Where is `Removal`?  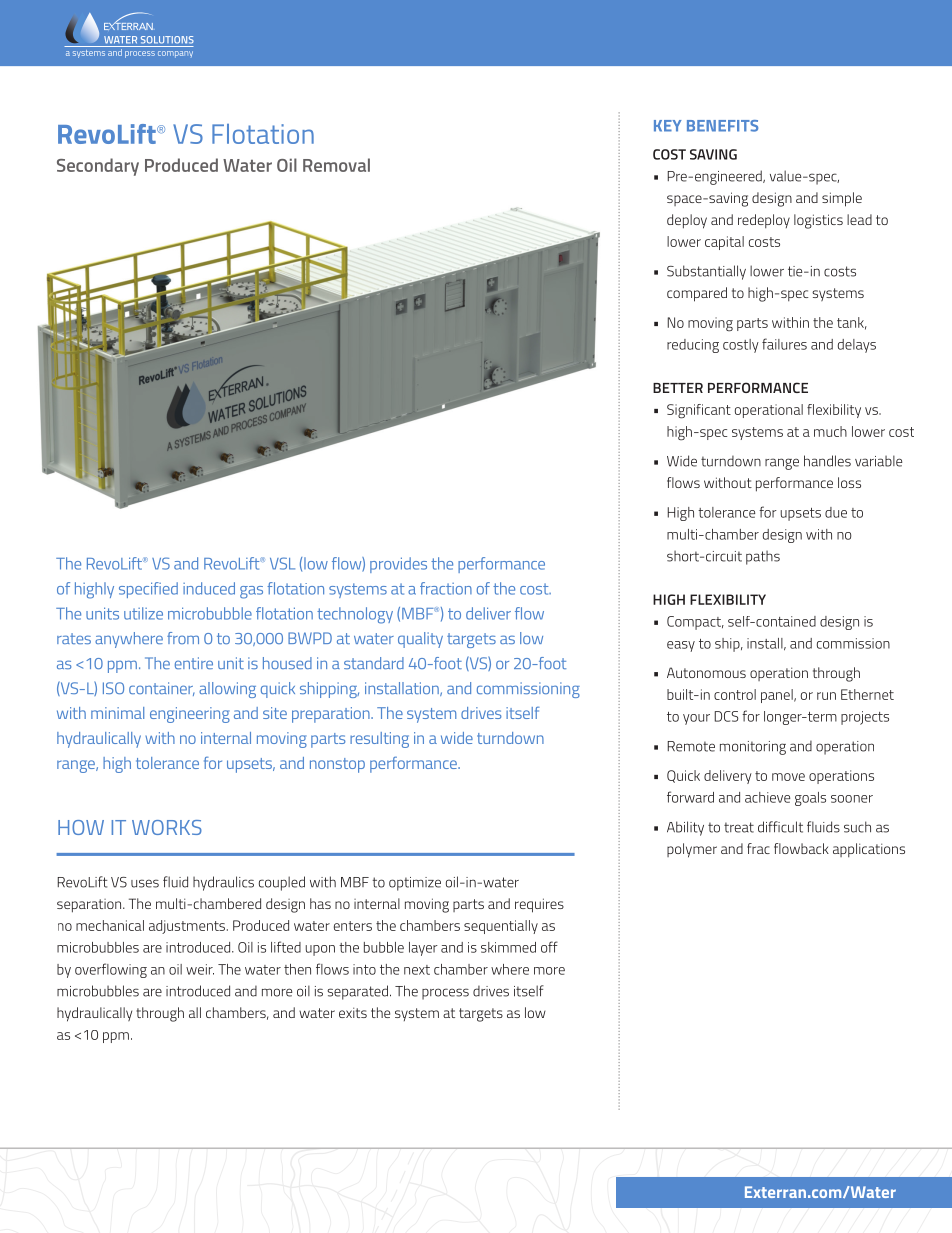 Removal is located at coordinates (336, 165).
